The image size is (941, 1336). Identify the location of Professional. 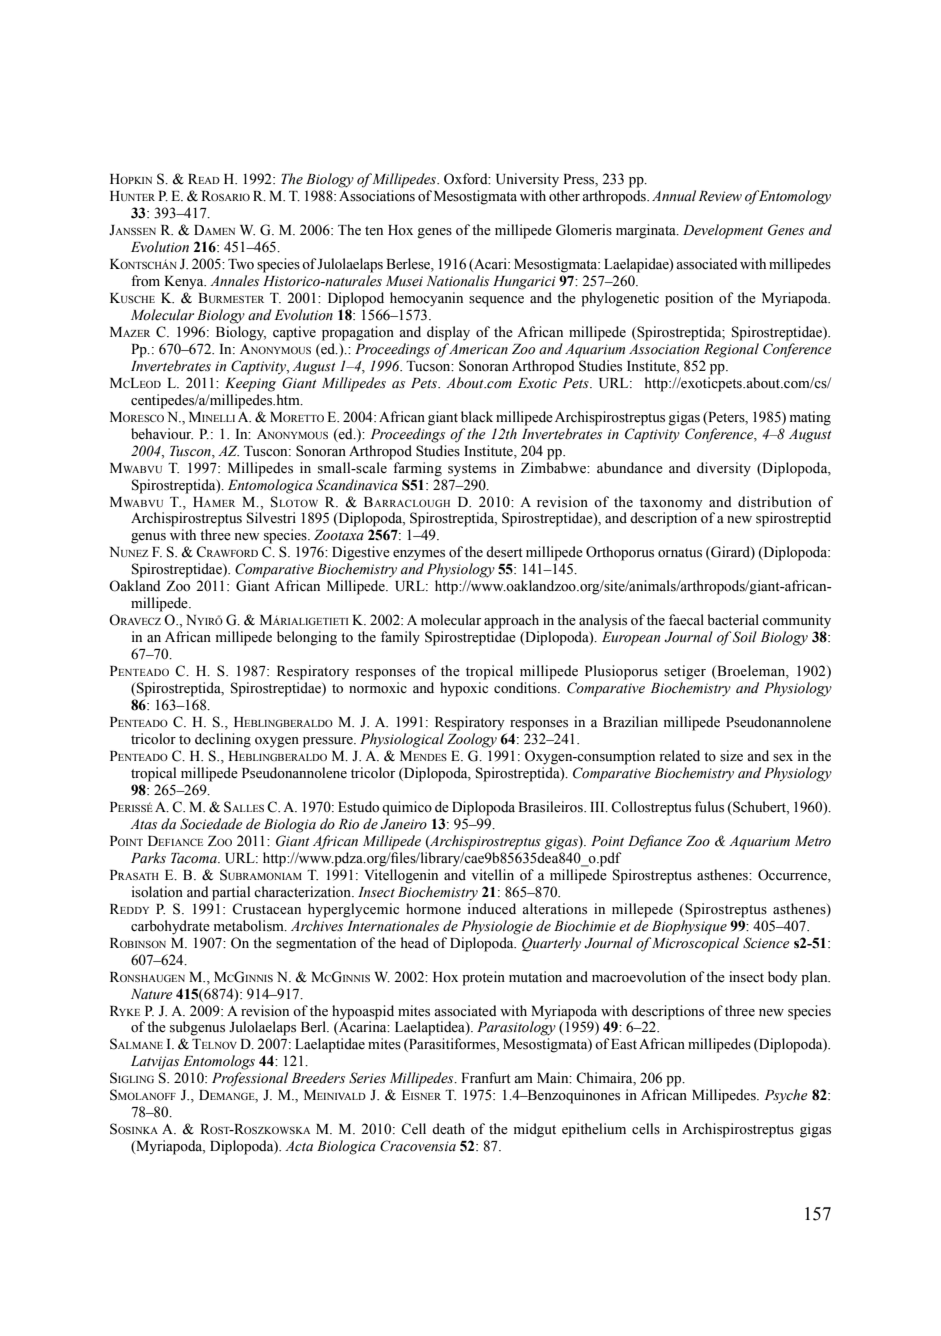
(250, 1079).
